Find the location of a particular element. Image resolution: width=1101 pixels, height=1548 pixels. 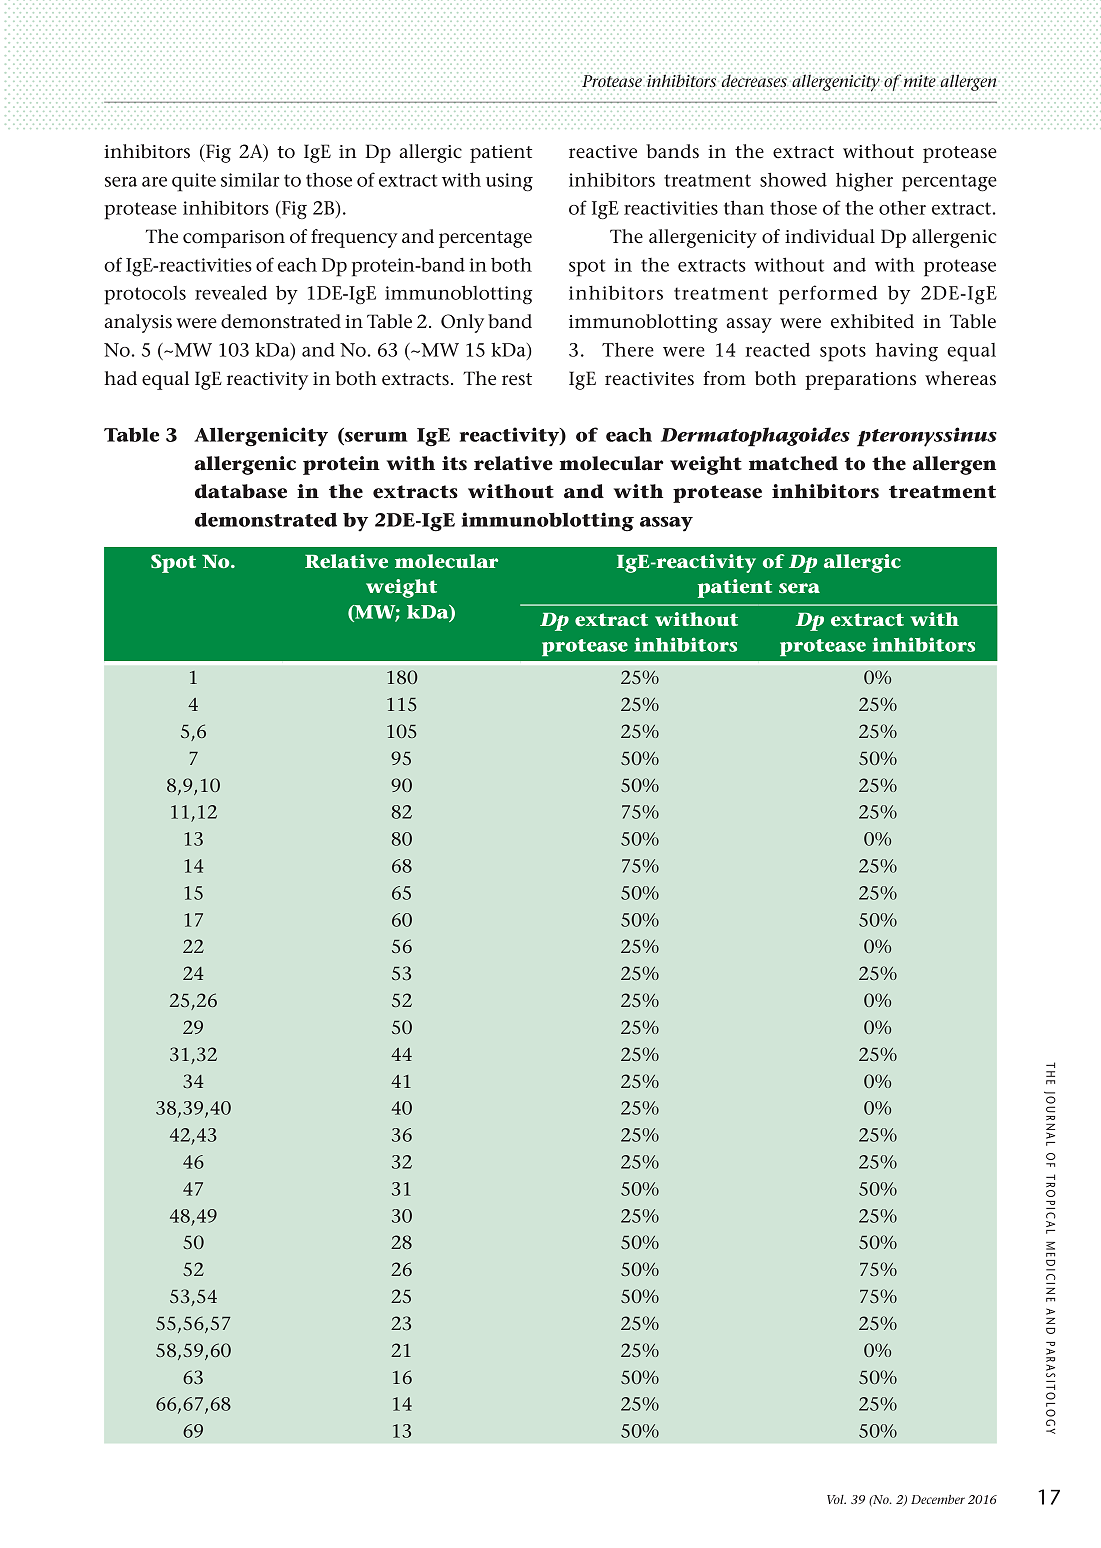

Vol is located at coordinates (836, 1499).
